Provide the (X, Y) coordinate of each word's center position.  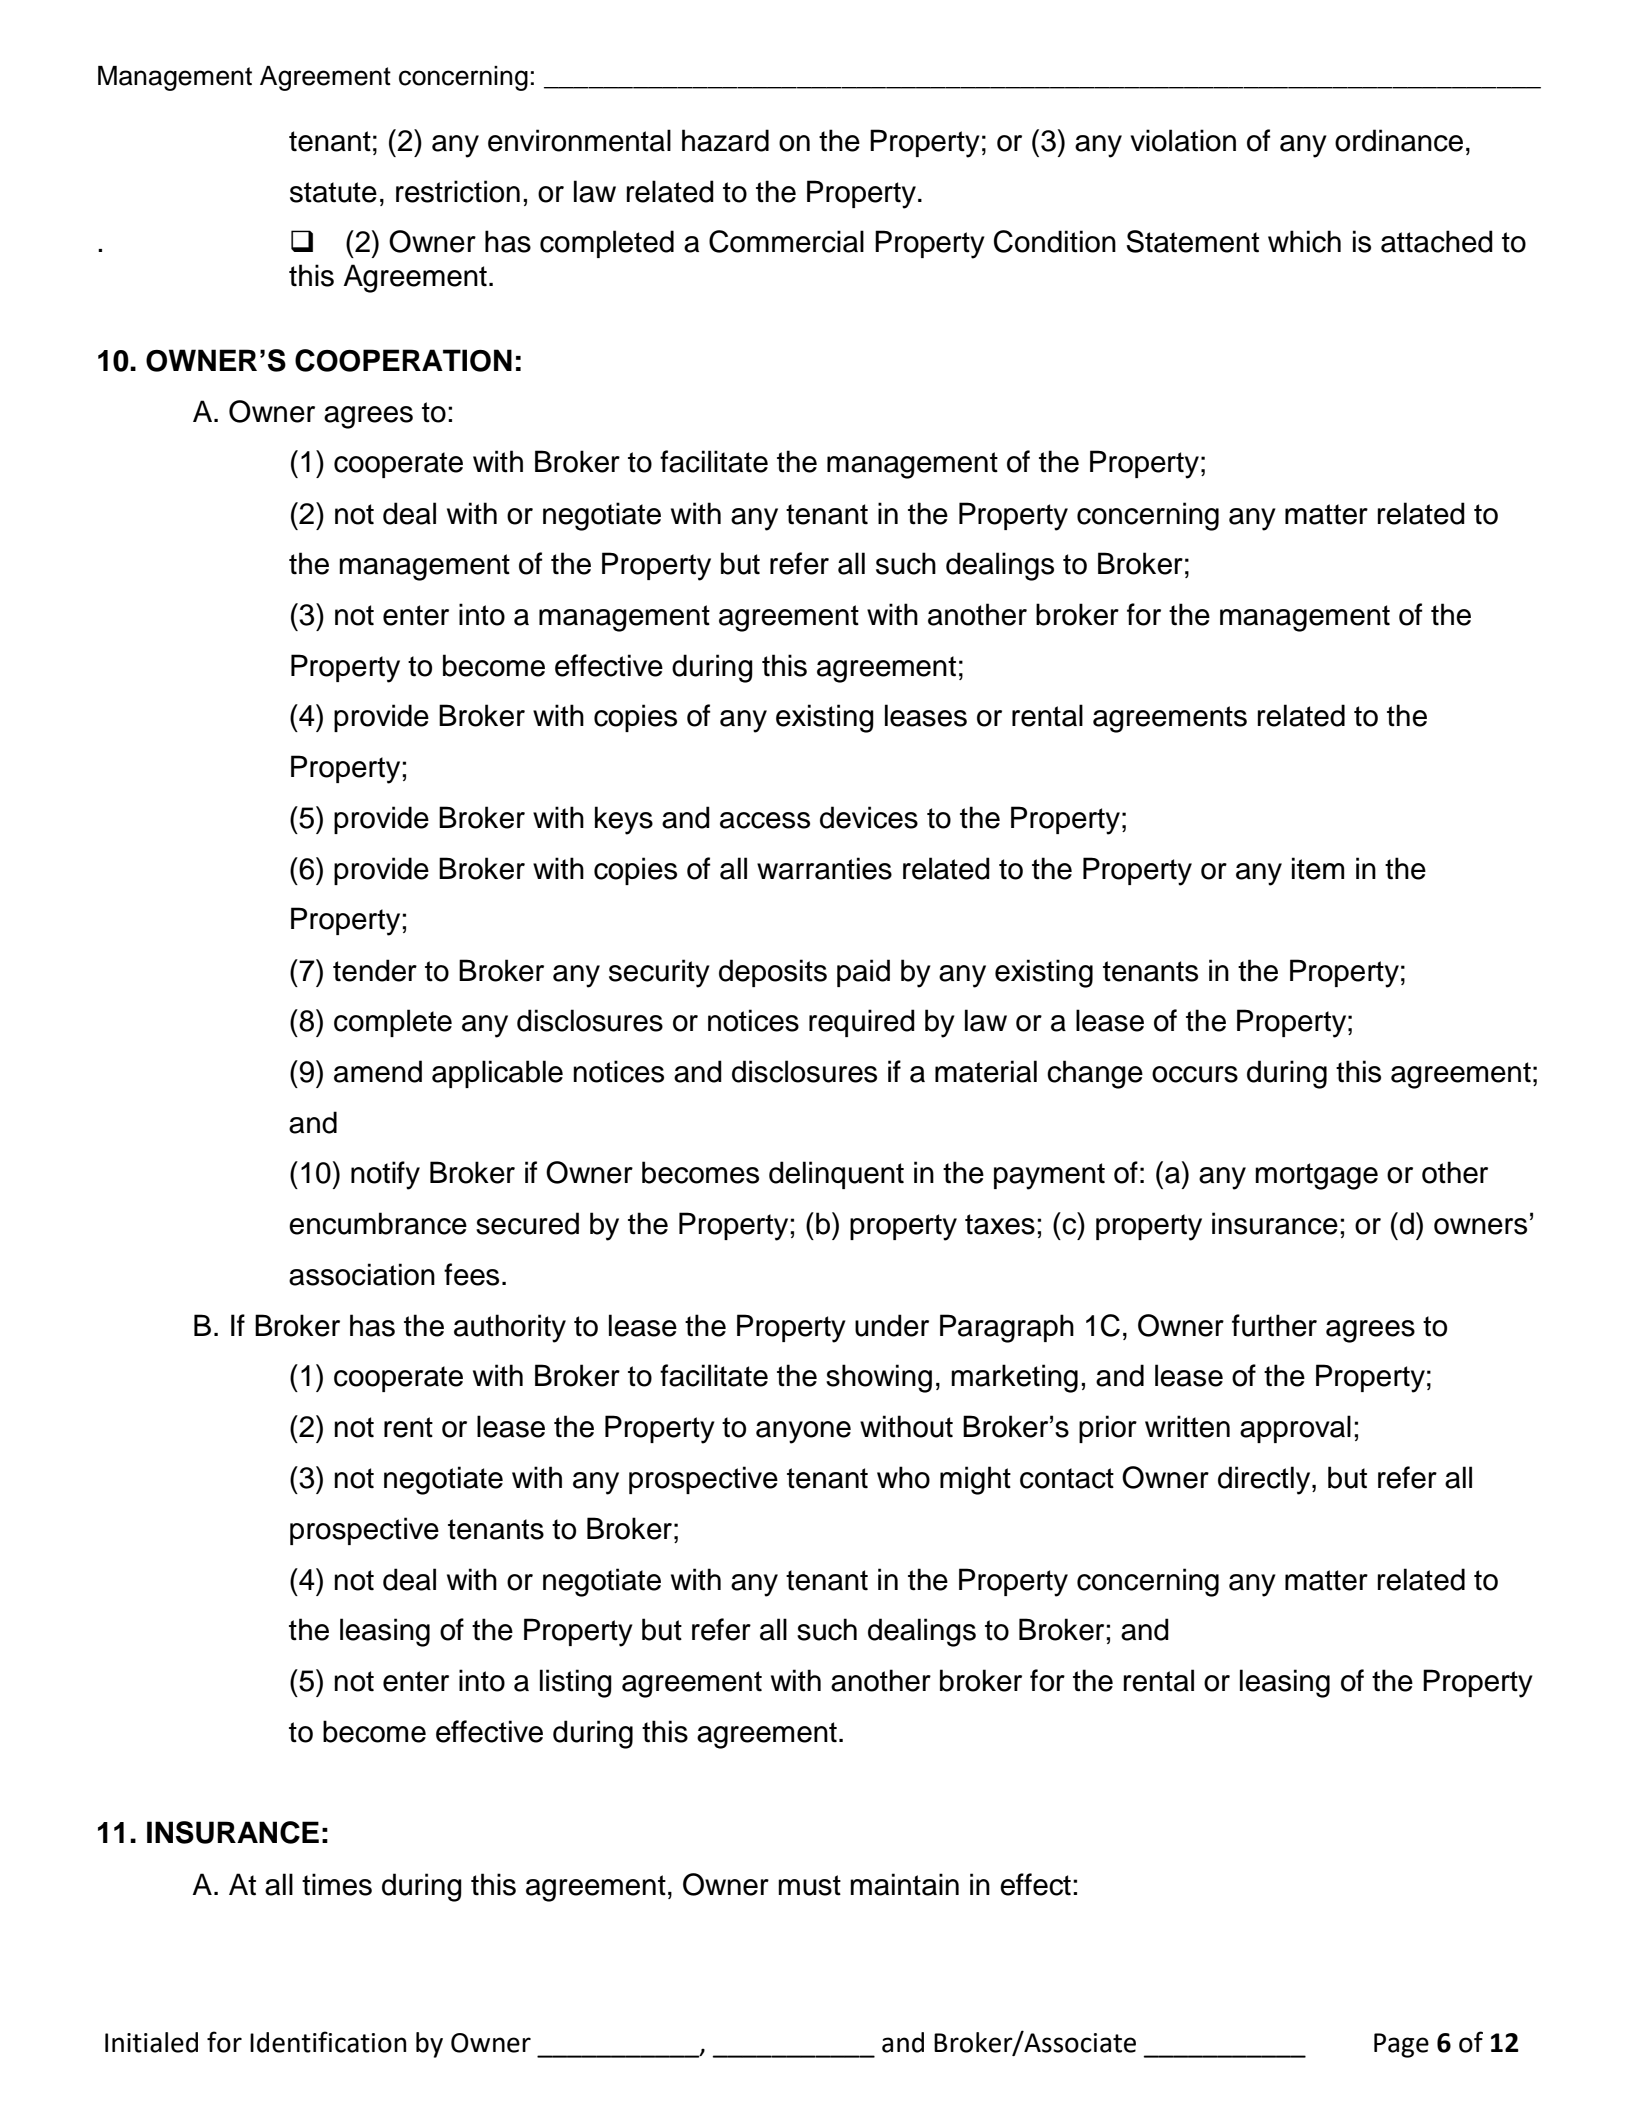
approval (1295, 1429)
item (1318, 868)
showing (879, 1378)
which (1304, 241)
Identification (328, 2042)
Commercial (786, 241)
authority (510, 1328)
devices (869, 817)
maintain (904, 1884)
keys (624, 820)
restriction (458, 191)
